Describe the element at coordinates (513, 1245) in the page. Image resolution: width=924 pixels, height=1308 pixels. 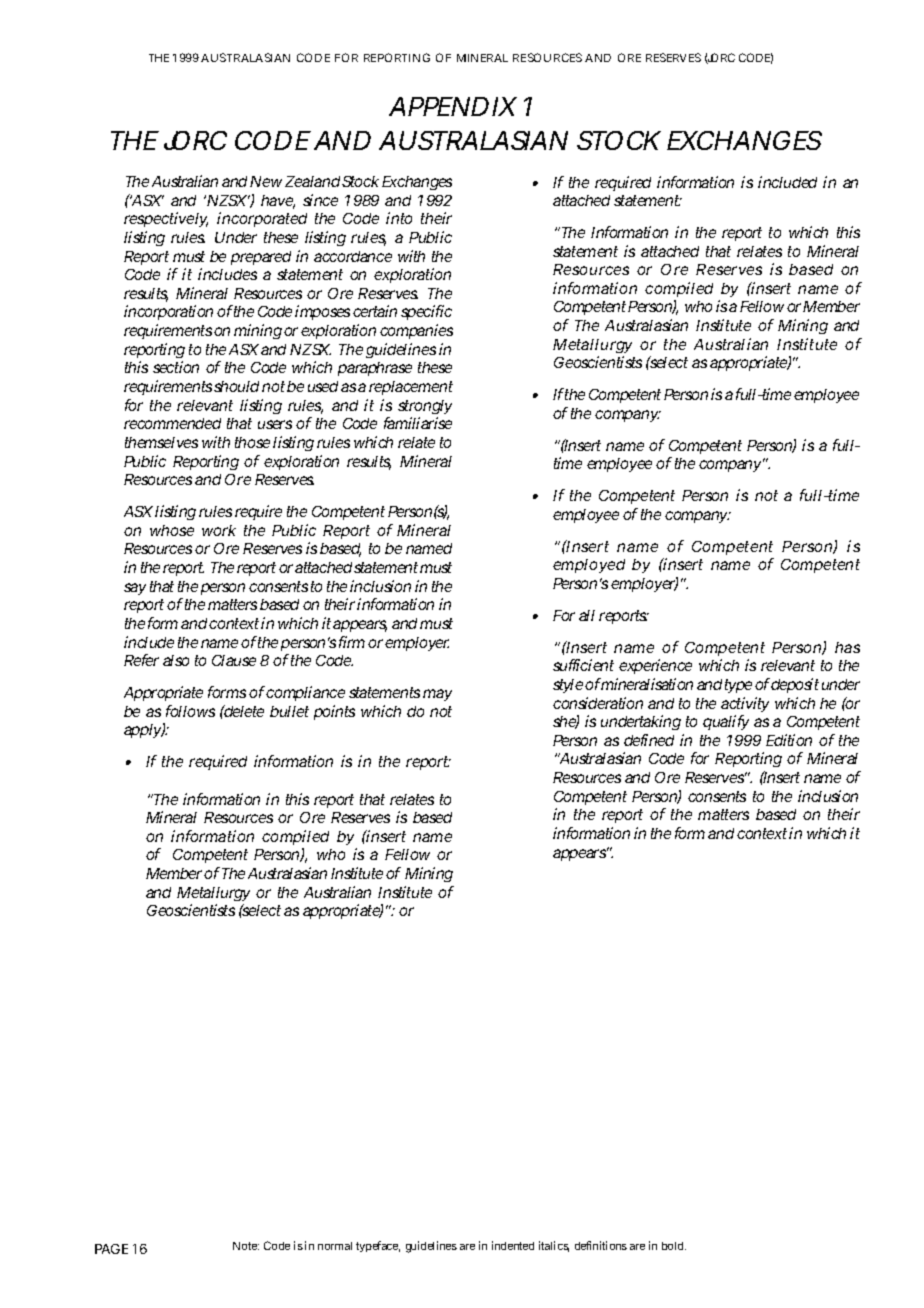
I see `indented` at that location.
